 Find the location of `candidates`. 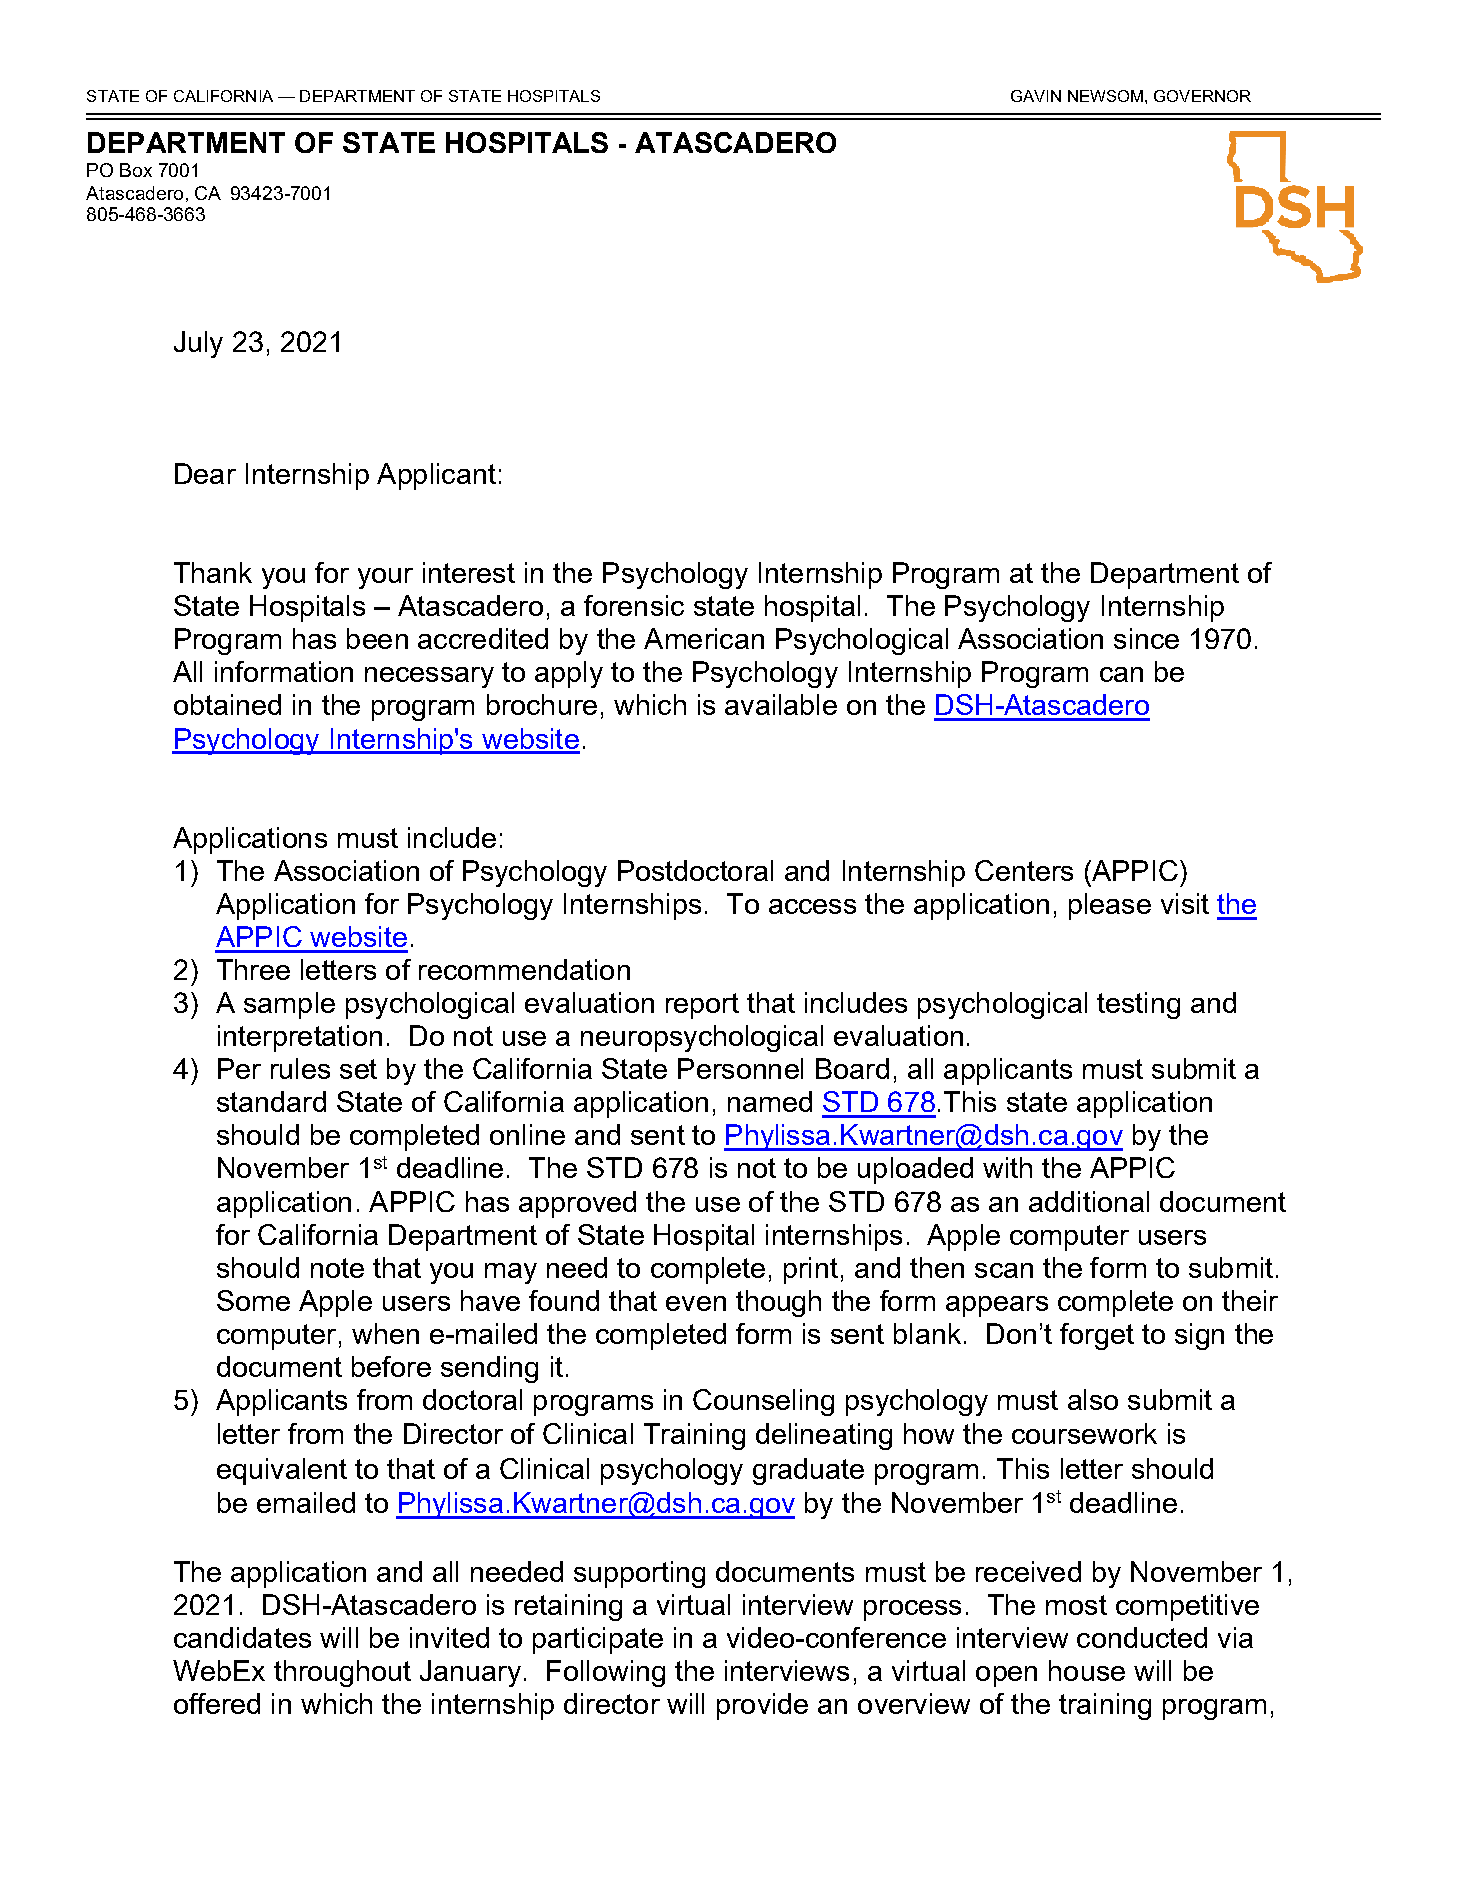

candidates is located at coordinates (242, 1637).
